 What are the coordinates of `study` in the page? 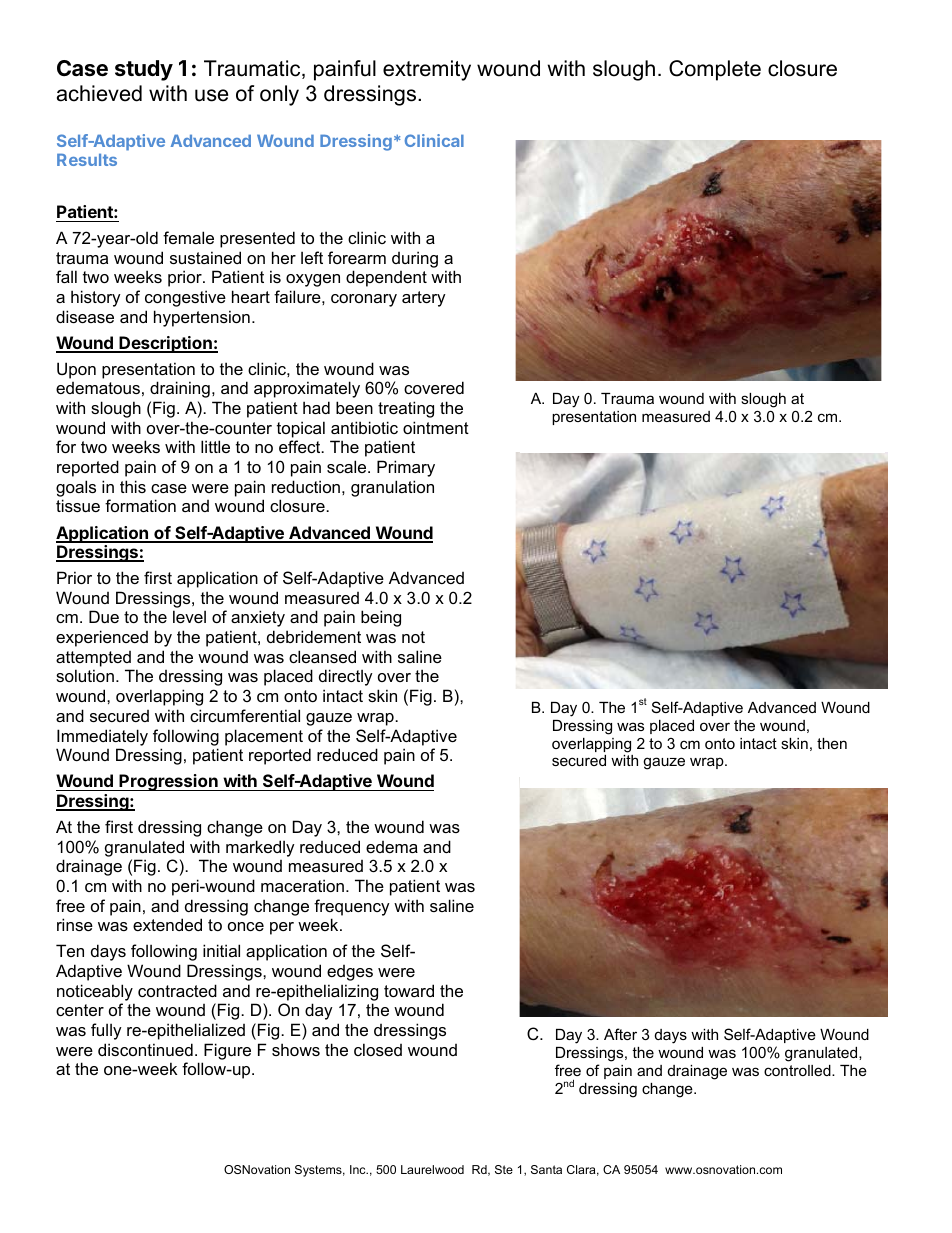 It's located at (144, 70).
